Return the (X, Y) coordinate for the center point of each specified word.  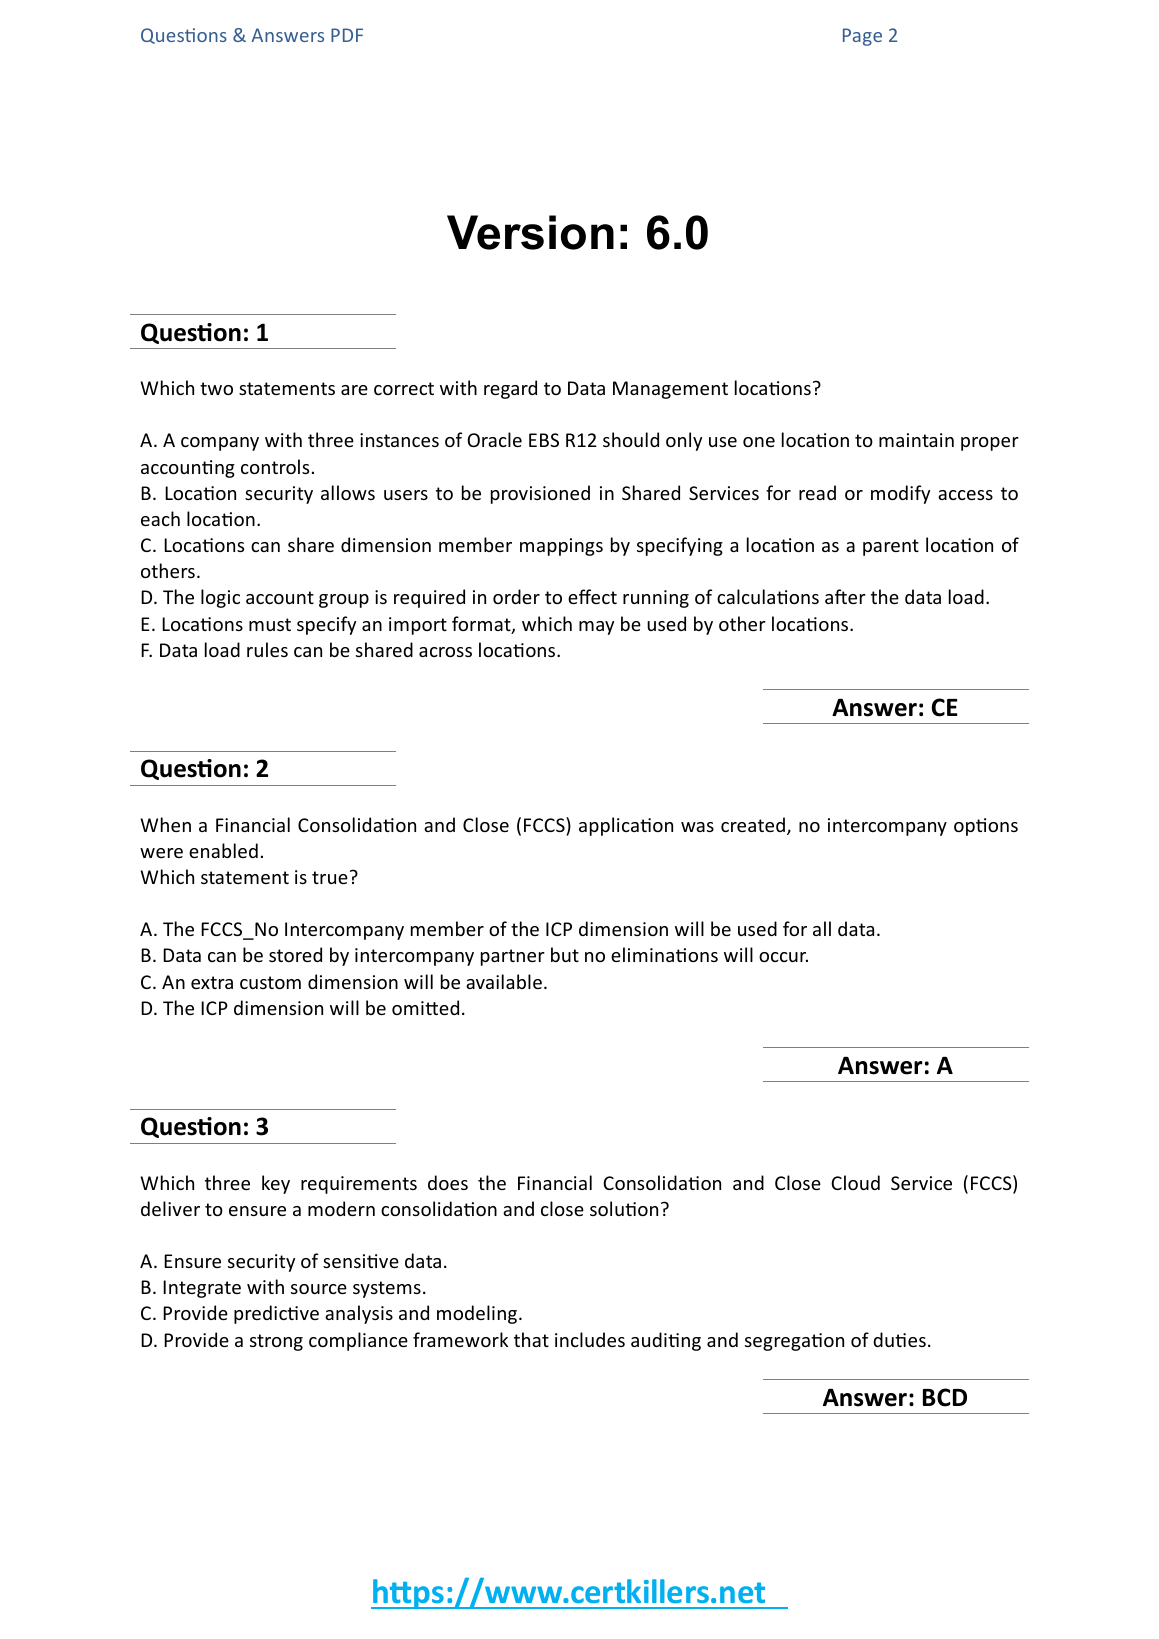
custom (270, 982)
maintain (916, 440)
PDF (347, 35)
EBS (544, 440)
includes (590, 1339)
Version (530, 232)
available (504, 981)
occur (783, 957)
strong (276, 1342)
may (596, 628)
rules (267, 649)
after (845, 596)
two (216, 388)
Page (862, 37)
